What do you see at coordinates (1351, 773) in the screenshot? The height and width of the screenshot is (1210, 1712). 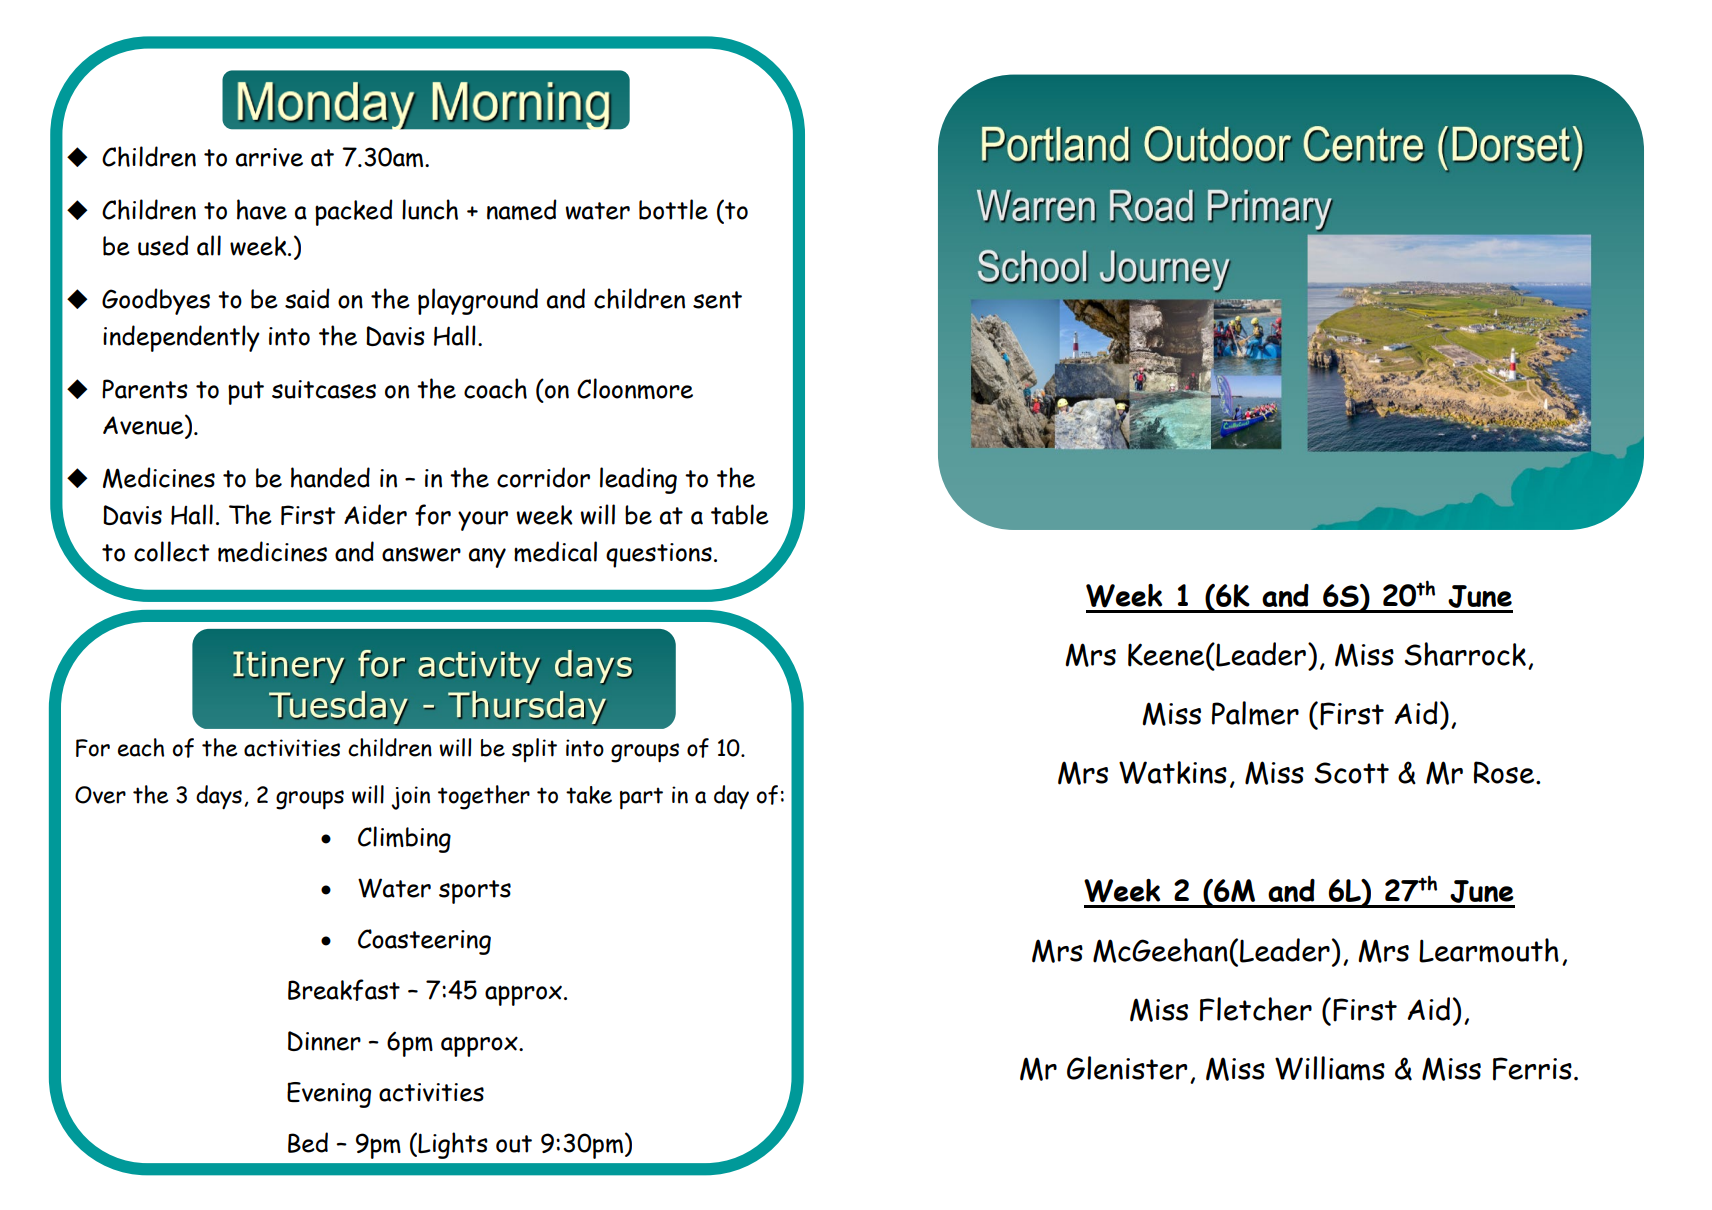 I see `Scott` at bounding box center [1351, 773].
